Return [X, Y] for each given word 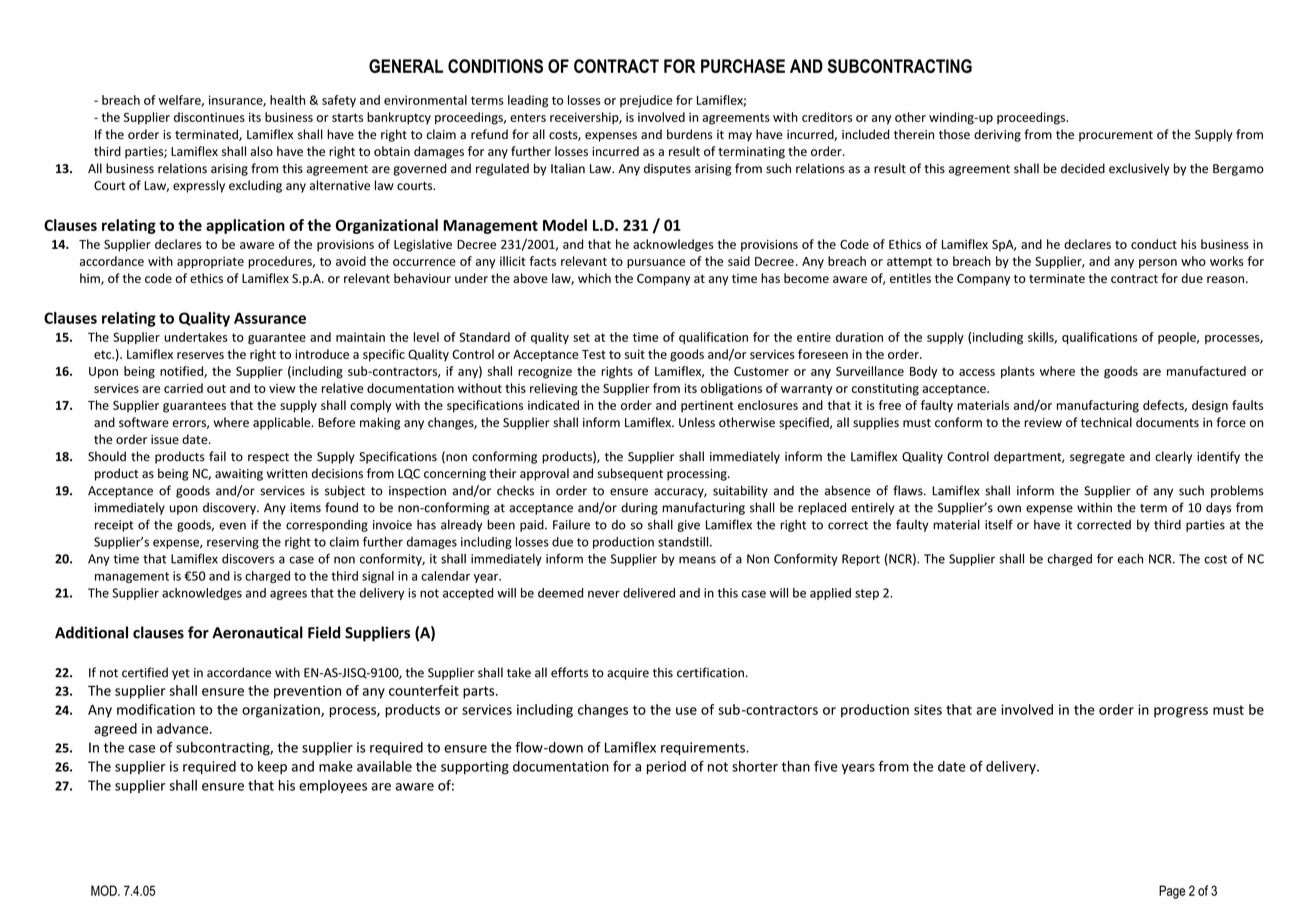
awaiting [239, 475]
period [666, 767]
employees [333, 786]
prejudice [646, 101]
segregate [1097, 458]
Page [1172, 892]
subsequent [630, 474]
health [287, 100]
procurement [1116, 136]
